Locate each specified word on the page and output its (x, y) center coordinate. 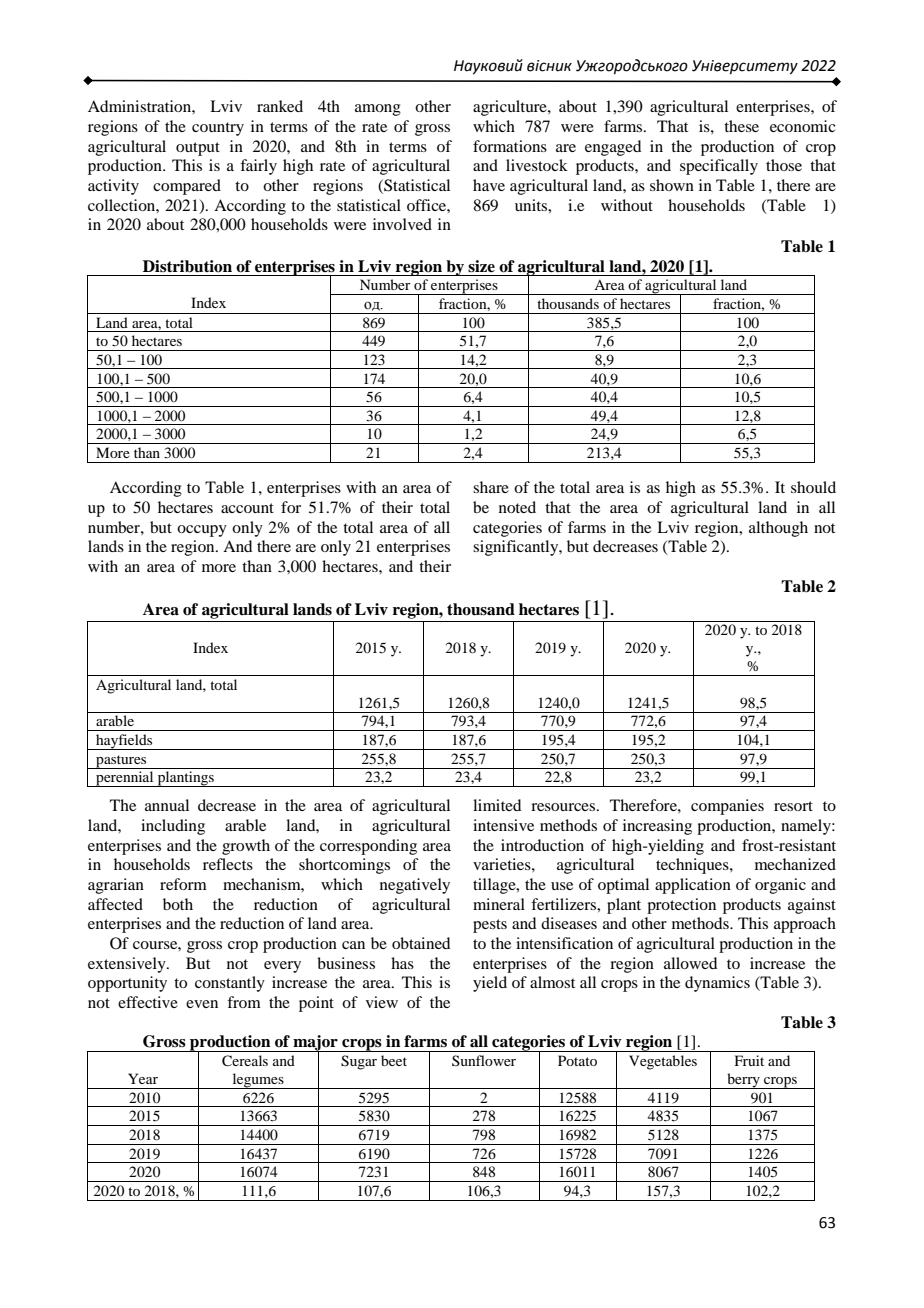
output (198, 149)
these (741, 126)
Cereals (245, 1061)
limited (497, 805)
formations (510, 146)
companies (727, 807)
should (813, 487)
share (491, 487)
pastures (121, 762)
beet (394, 1060)
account (247, 508)
